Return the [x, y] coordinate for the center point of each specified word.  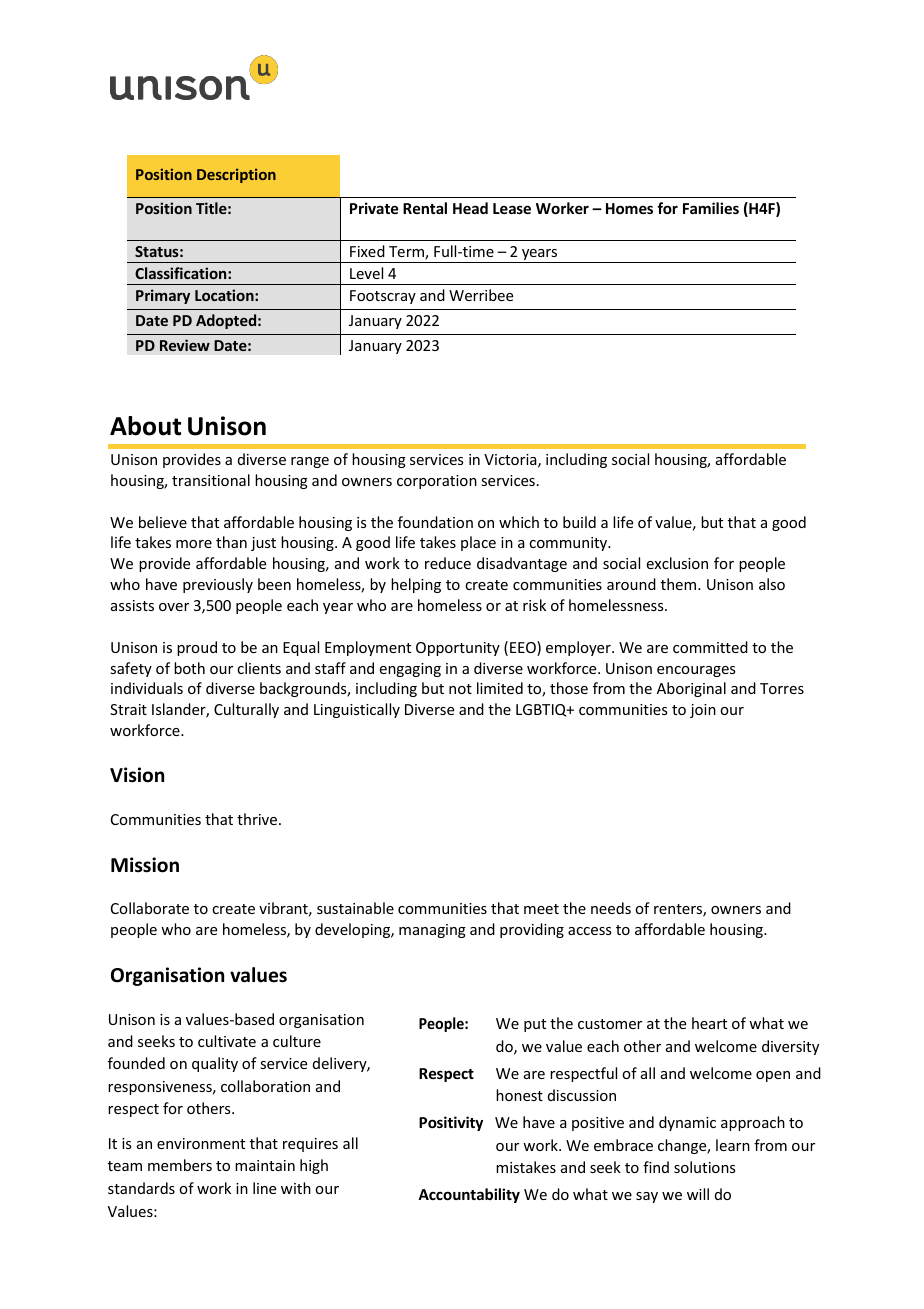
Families [711, 208]
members [180, 1165]
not [460, 689]
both [189, 668]
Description [236, 175]
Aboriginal [691, 689]
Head [470, 208]
